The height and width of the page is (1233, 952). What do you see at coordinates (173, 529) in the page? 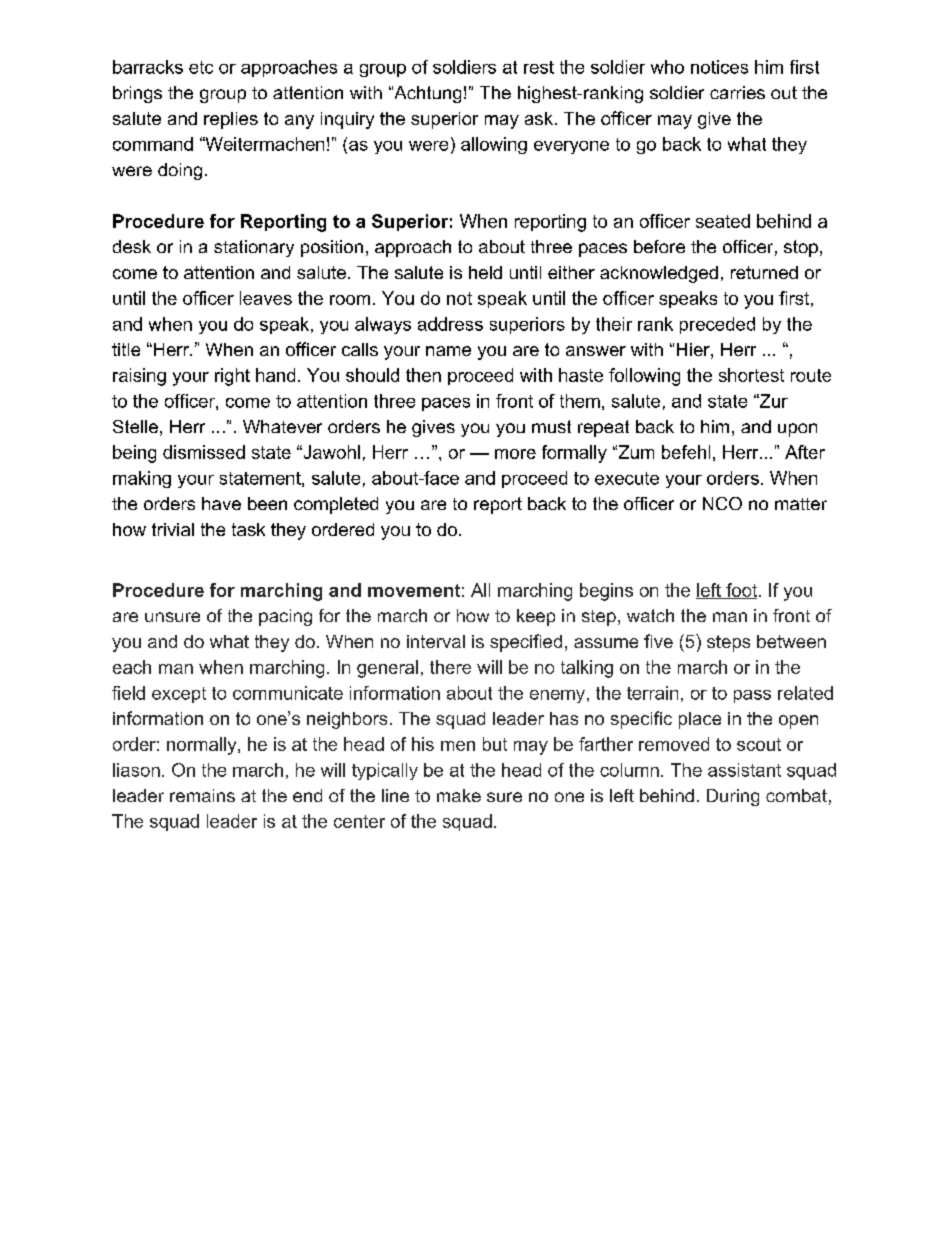
I see `trivial` at bounding box center [173, 529].
